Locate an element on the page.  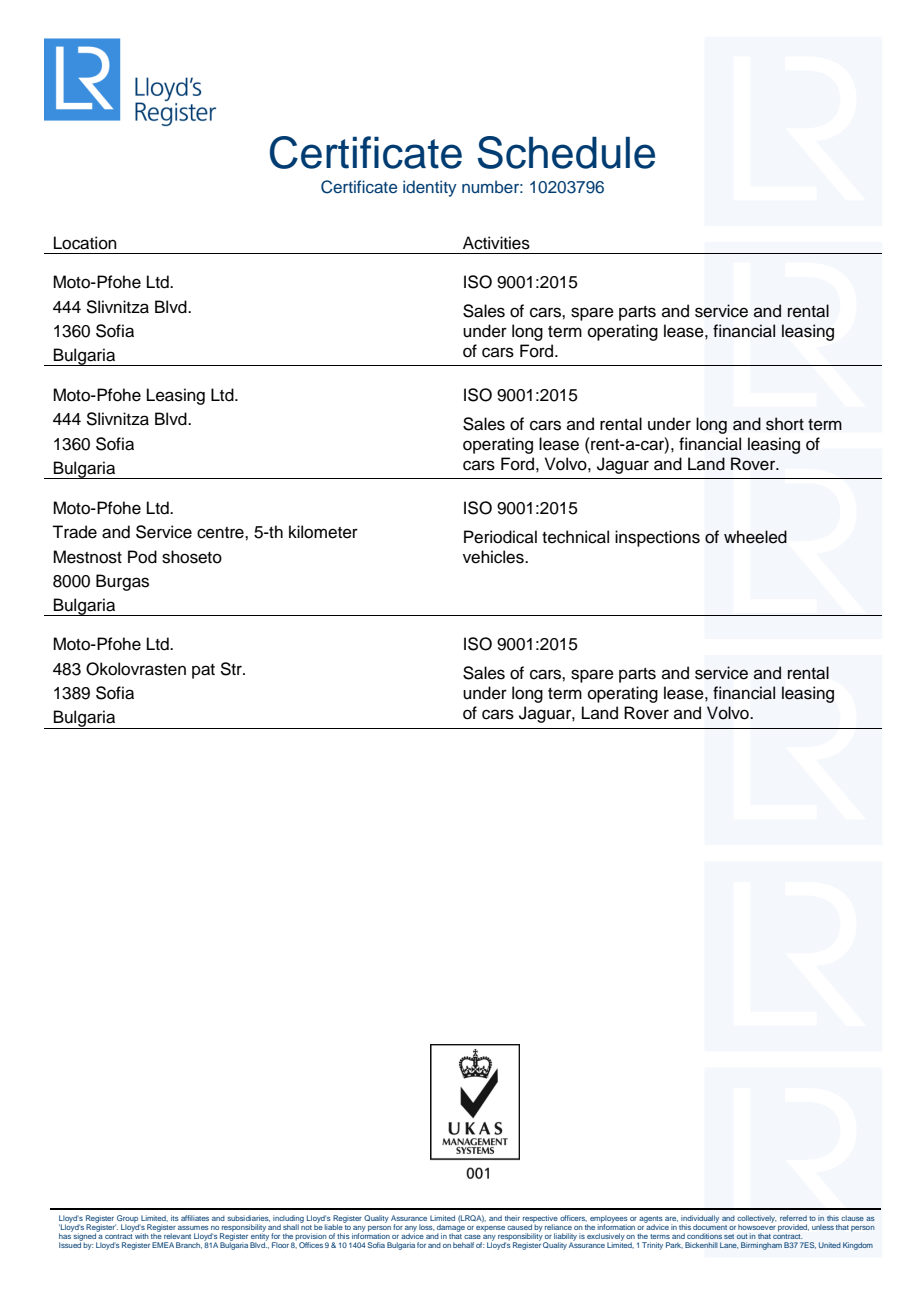
wheeled is located at coordinates (755, 537).
